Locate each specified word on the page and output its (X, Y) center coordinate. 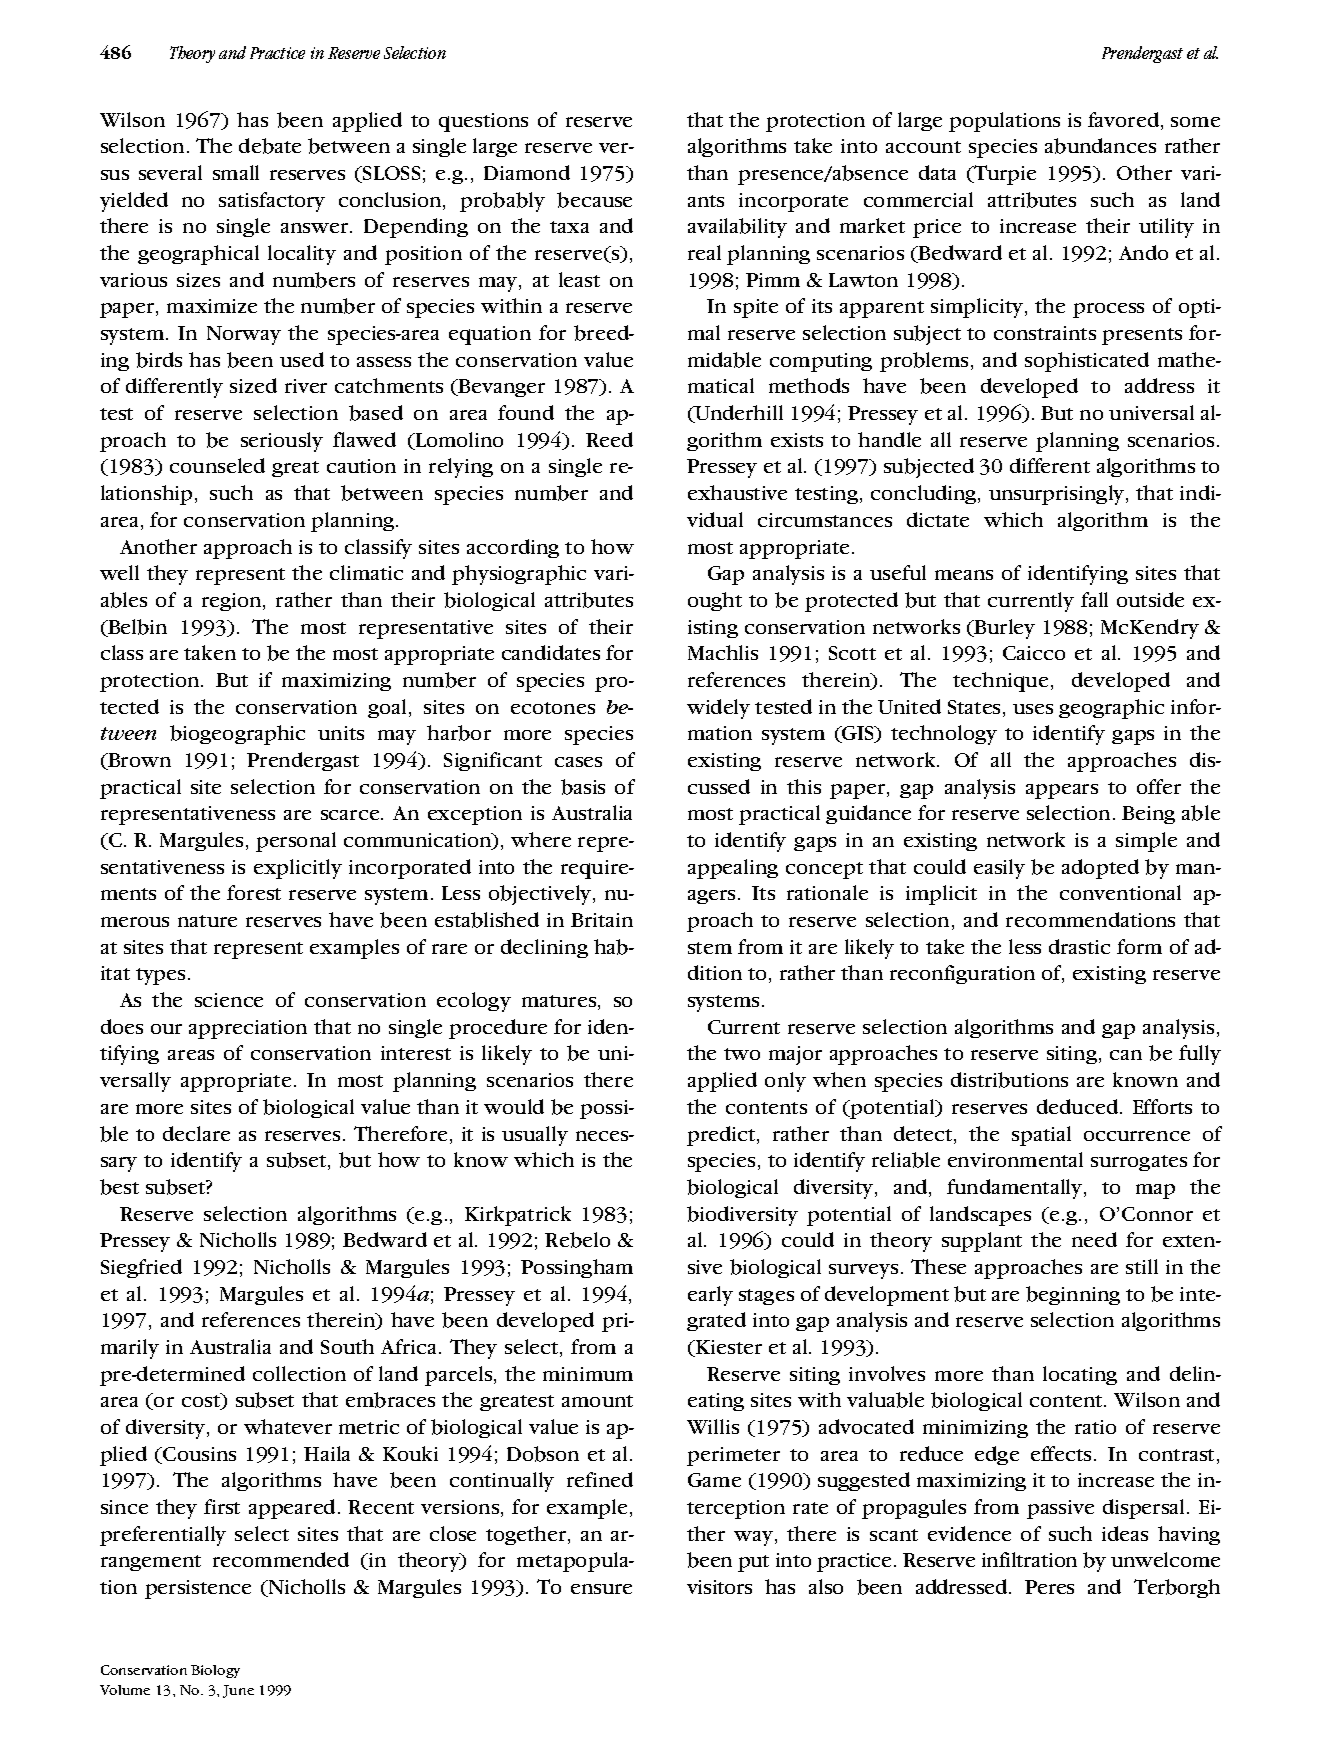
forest (254, 892)
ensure (601, 1589)
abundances (1100, 146)
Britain (602, 920)
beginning (1073, 1295)
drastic (1079, 946)
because (594, 200)
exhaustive (737, 492)
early (710, 1296)
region (233, 602)
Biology (215, 1671)
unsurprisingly (1058, 495)
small (236, 172)
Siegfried (141, 1268)
